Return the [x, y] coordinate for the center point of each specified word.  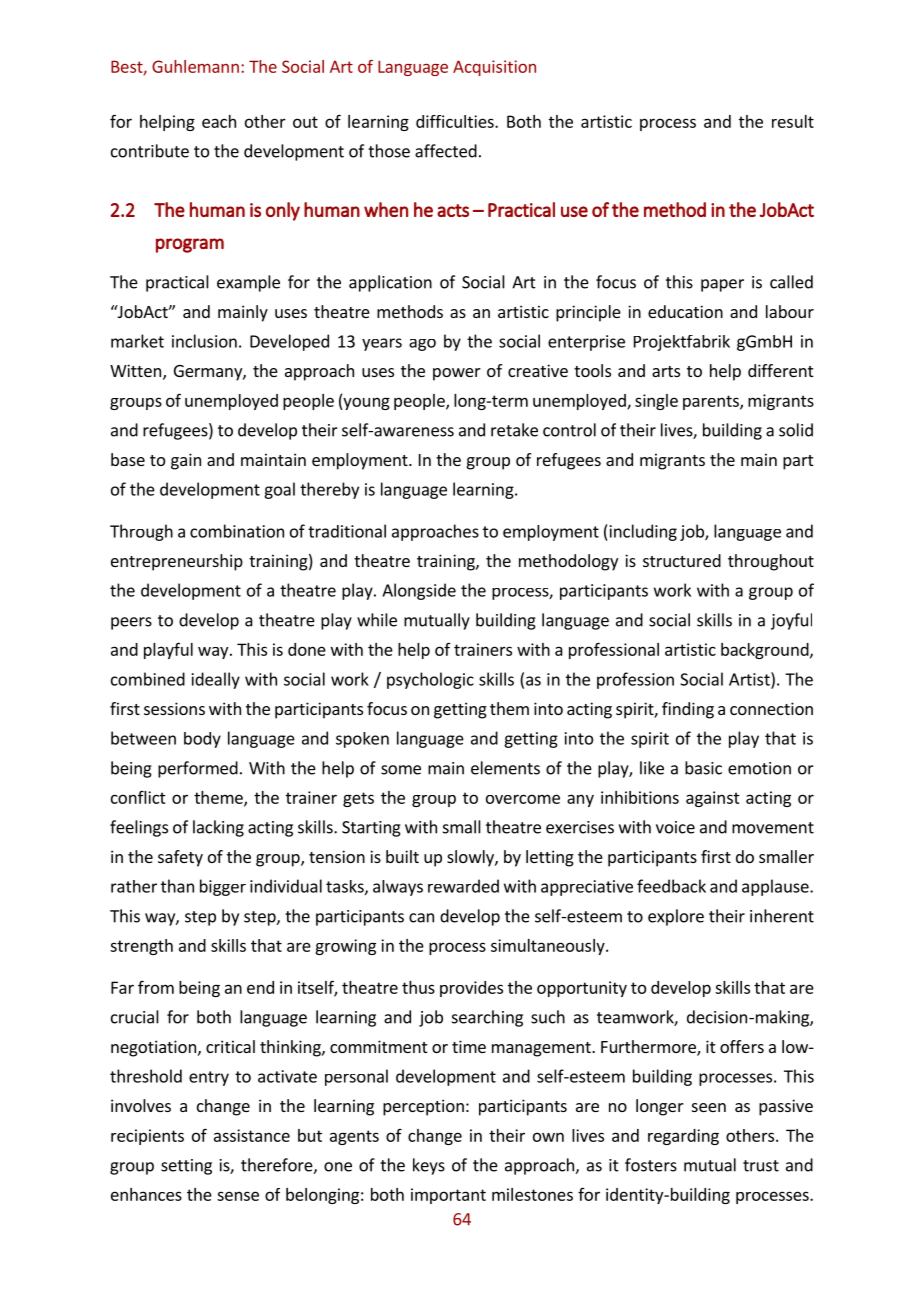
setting [186, 1167]
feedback [671, 886]
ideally [216, 680]
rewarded [463, 886]
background [766, 651]
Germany [209, 373]
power [457, 374]
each [219, 121]
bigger [223, 887]
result [793, 121]
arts [666, 371]
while [377, 620]
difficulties [456, 121]
